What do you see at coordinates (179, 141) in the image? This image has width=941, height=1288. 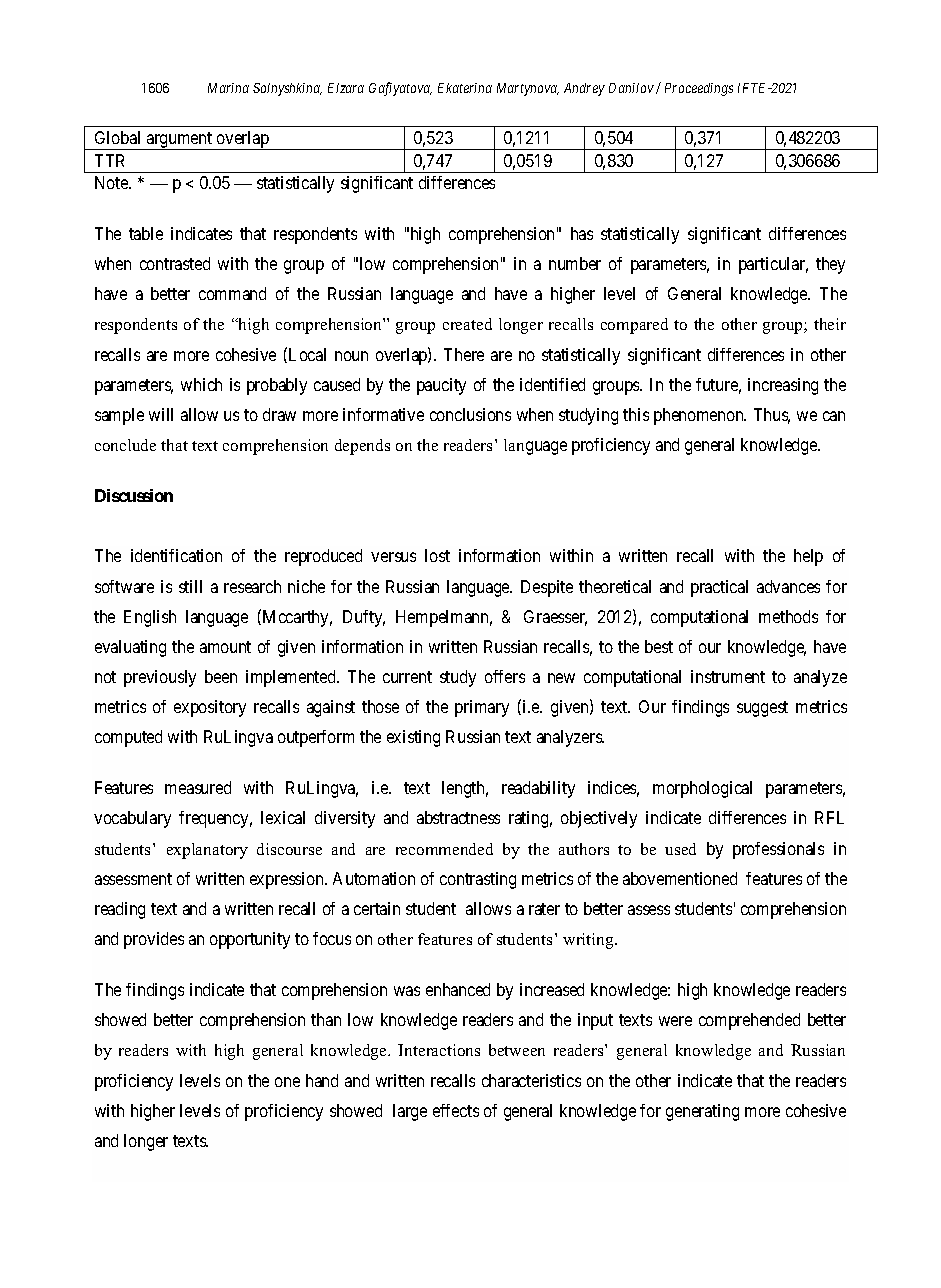 I see `argument` at bounding box center [179, 141].
